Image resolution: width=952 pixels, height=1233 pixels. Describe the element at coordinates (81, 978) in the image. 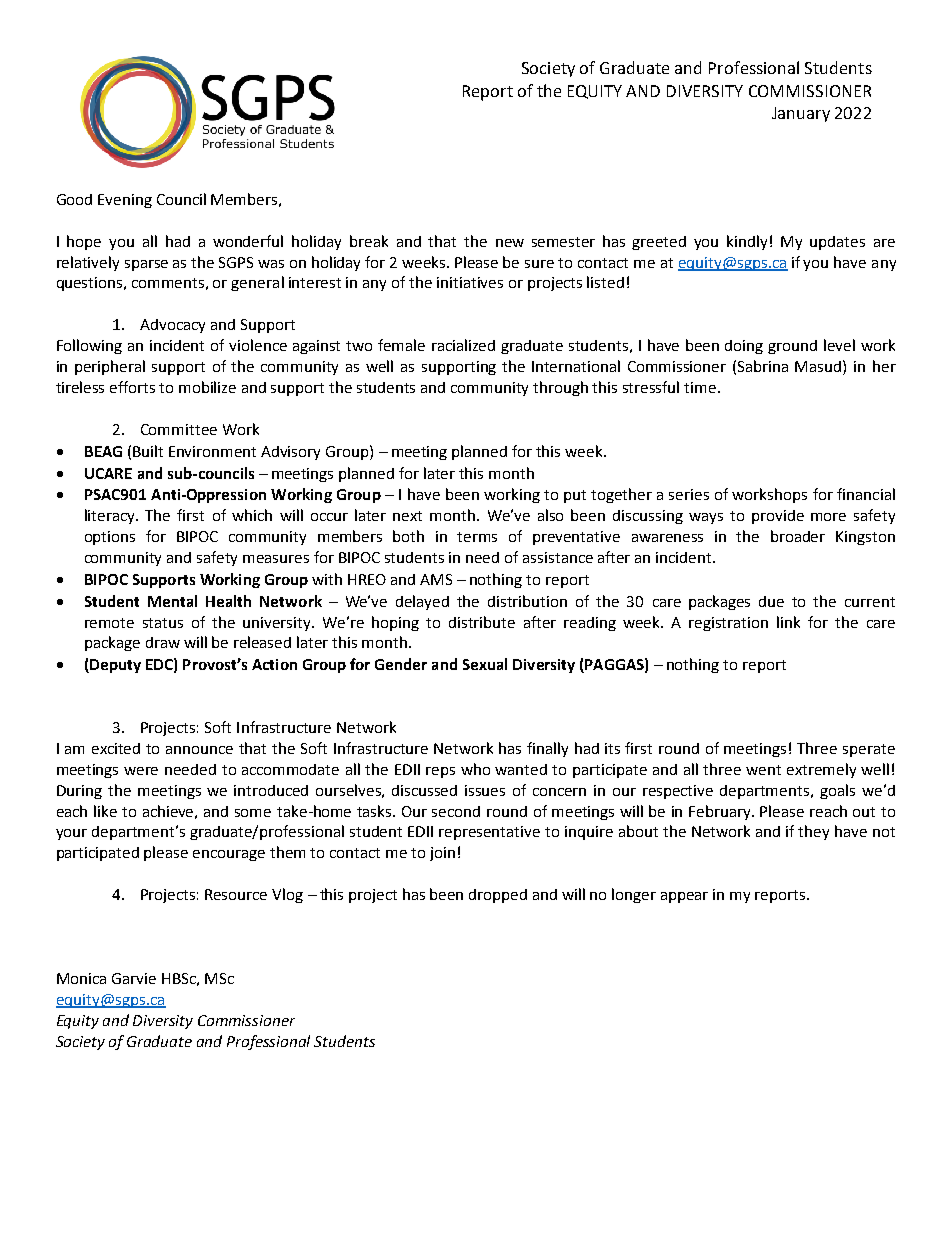

I see `Monica` at that location.
